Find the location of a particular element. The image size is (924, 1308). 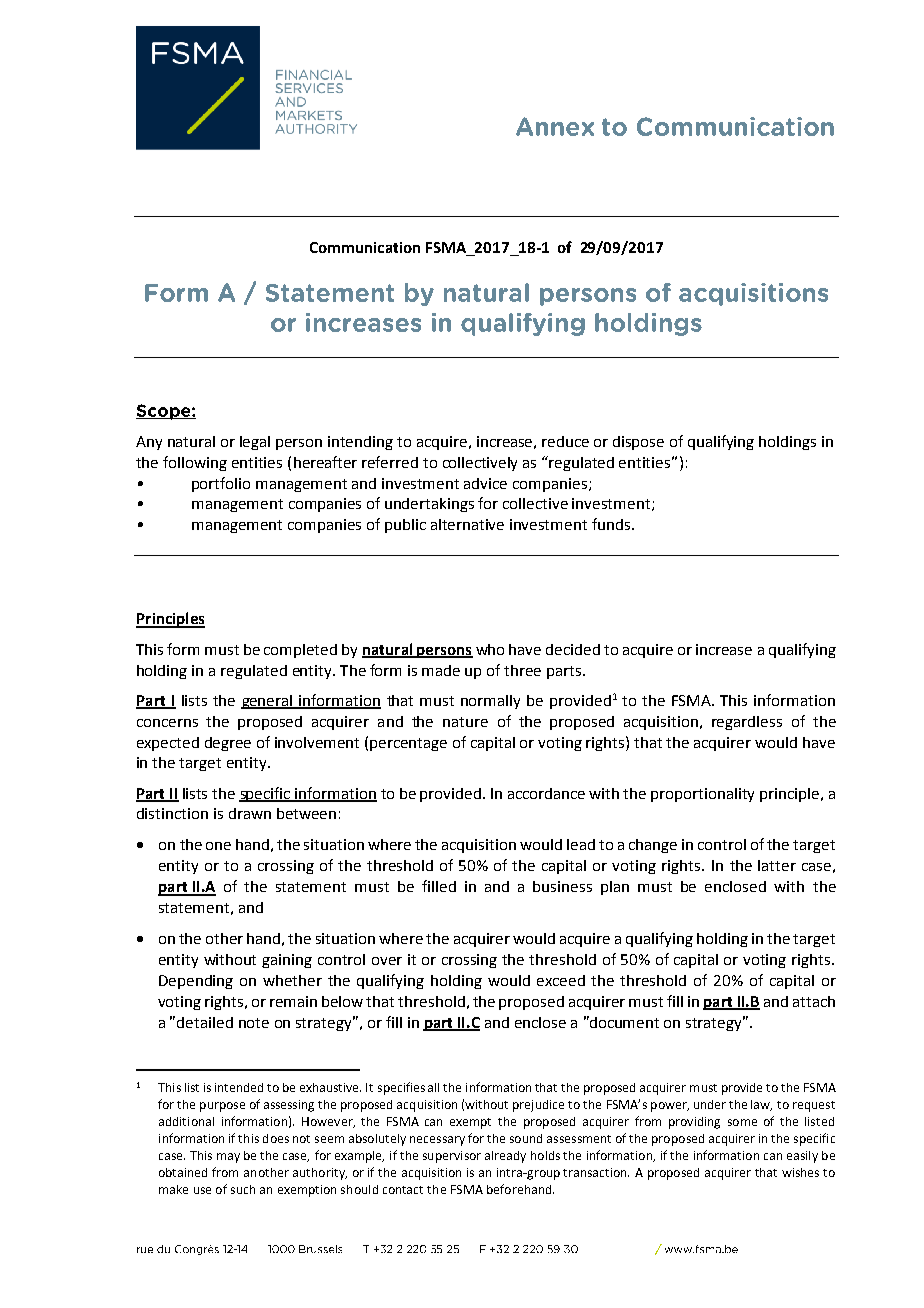

funds is located at coordinates (611, 524).
